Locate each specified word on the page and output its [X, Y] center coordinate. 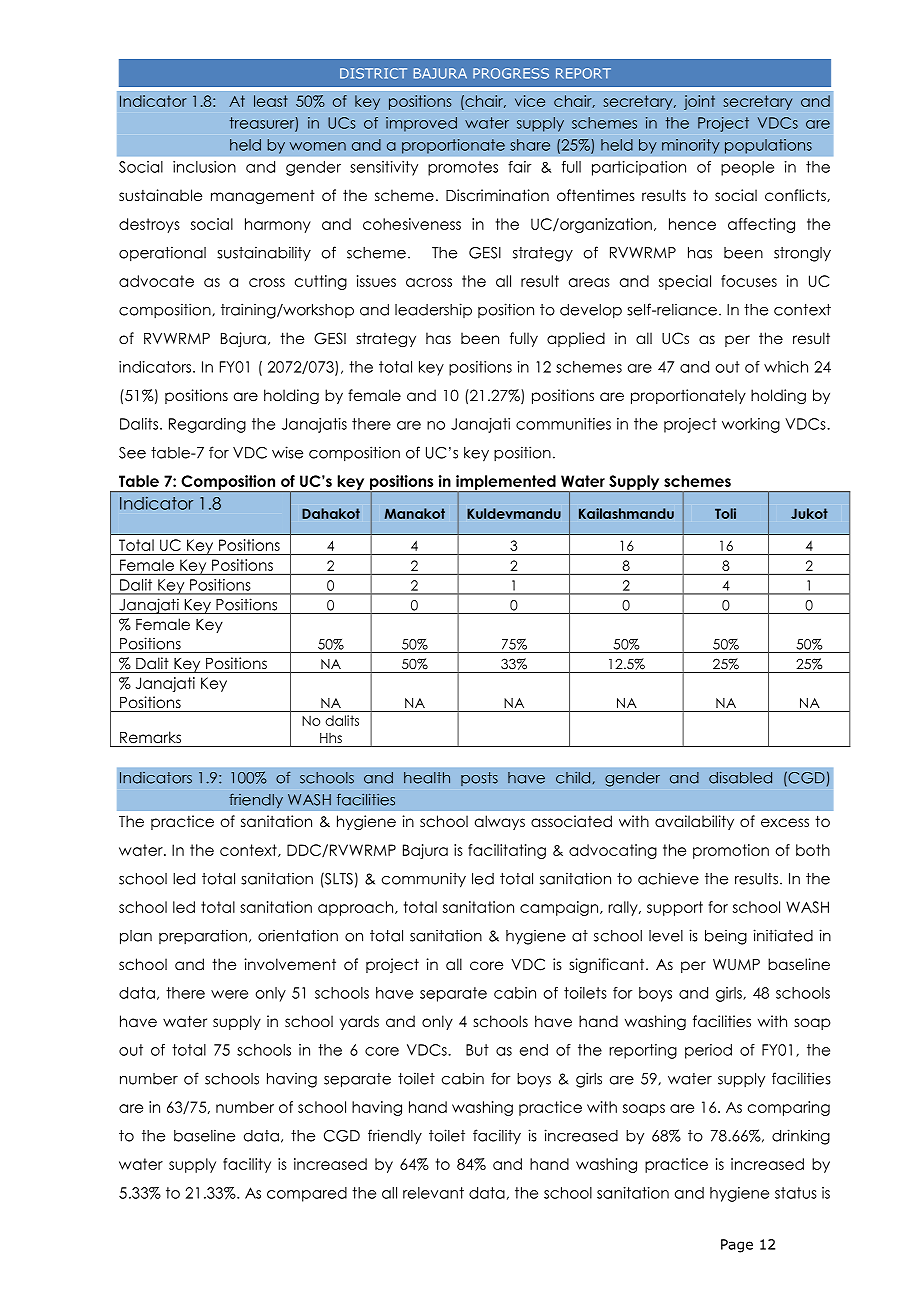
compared [307, 1194]
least [271, 101]
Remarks [150, 737]
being [726, 937]
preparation [203, 936]
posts [479, 779]
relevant [433, 1193]
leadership [433, 310]
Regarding [207, 425]
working [751, 425]
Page [737, 1246]
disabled [740, 777]
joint [699, 102]
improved [421, 124]
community [424, 880]
